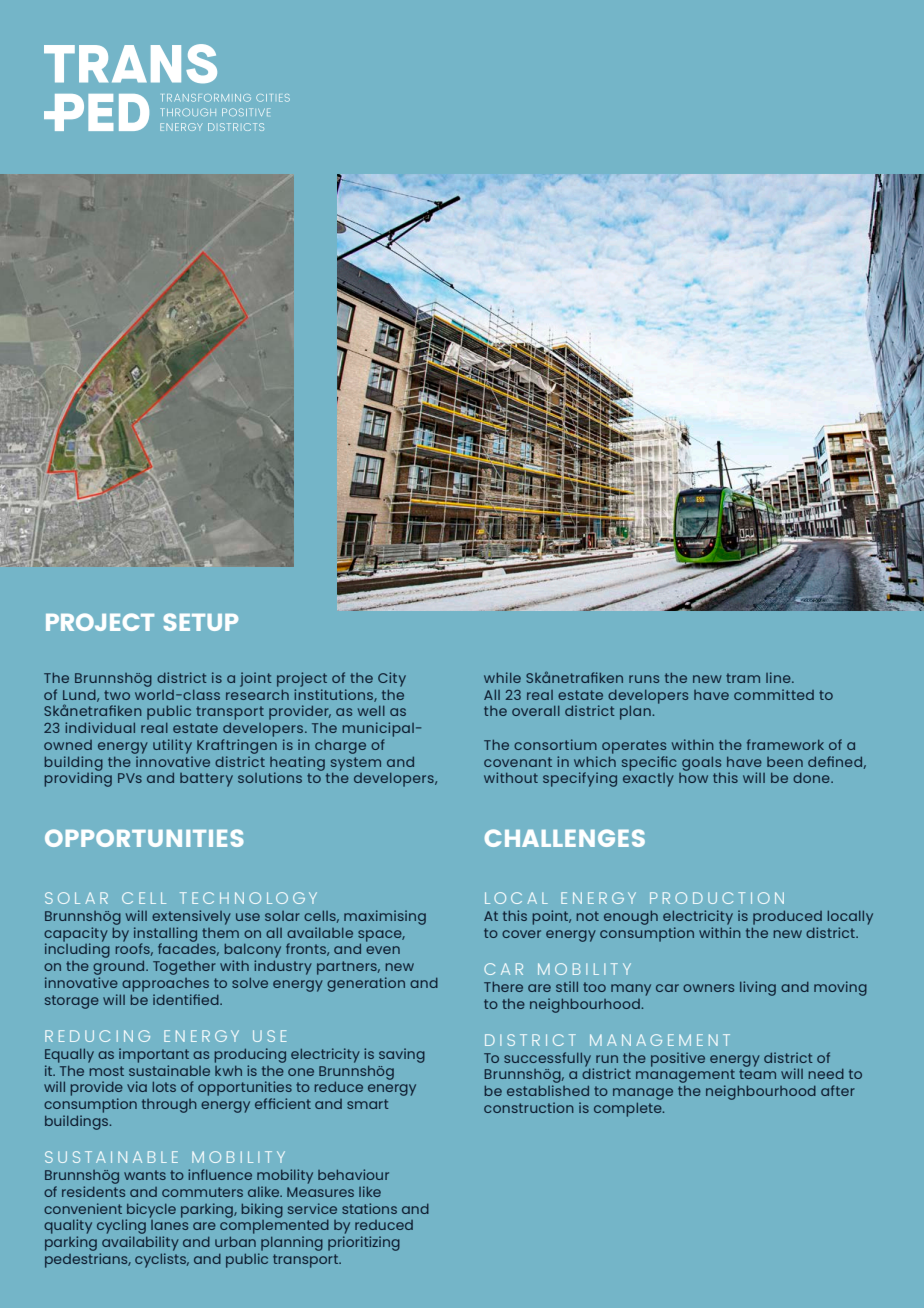 The height and width of the screenshot is (1308, 924). Describe the element at coordinates (693, 778) in the screenshot. I see `how` at that location.
